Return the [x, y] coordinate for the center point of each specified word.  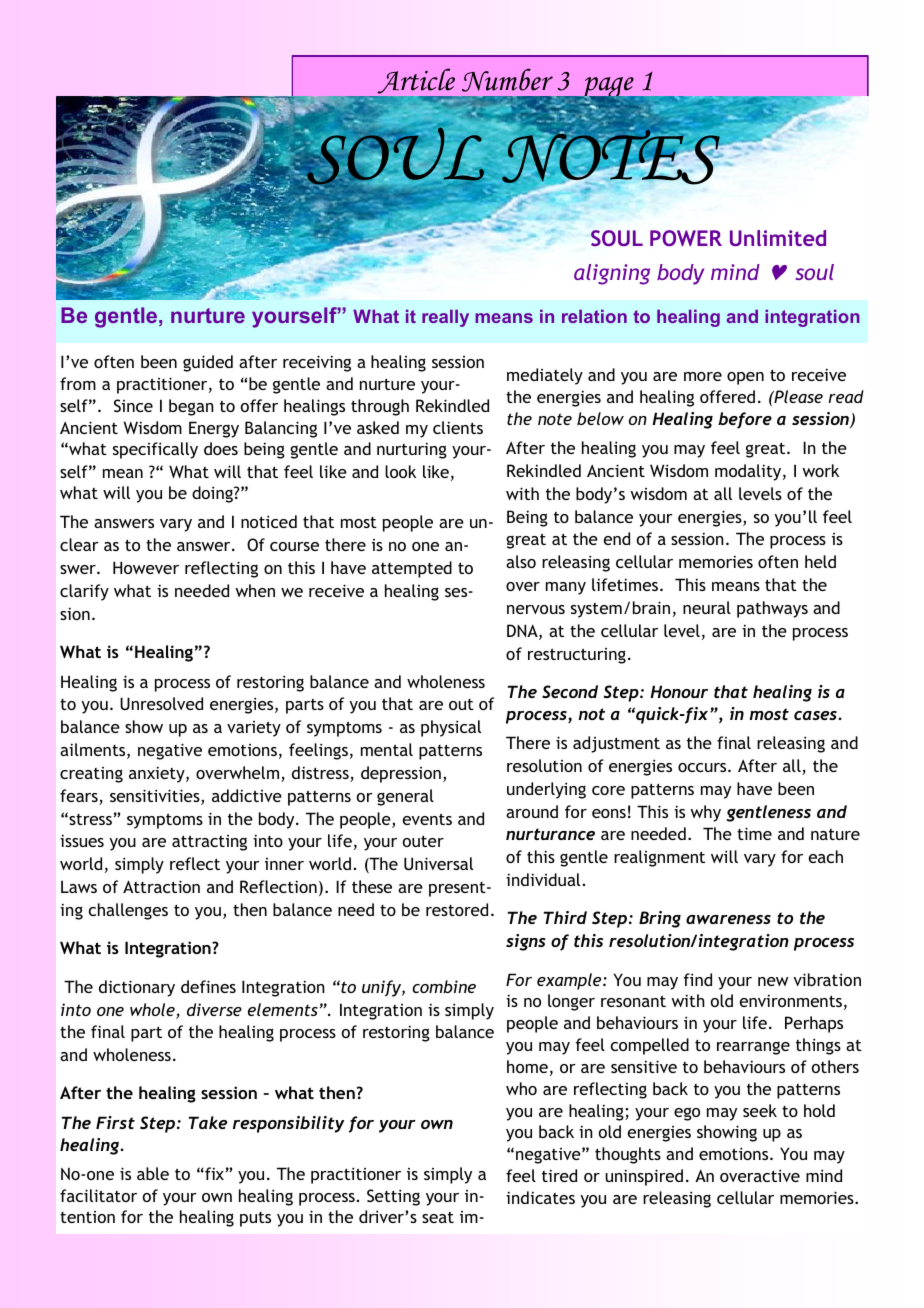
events [427, 819]
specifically [155, 450]
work [820, 470]
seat [438, 1217]
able [153, 1173]
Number [507, 80]
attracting [209, 843]
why [705, 813]
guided [208, 363]
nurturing [412, 450]
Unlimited [778, 238]
